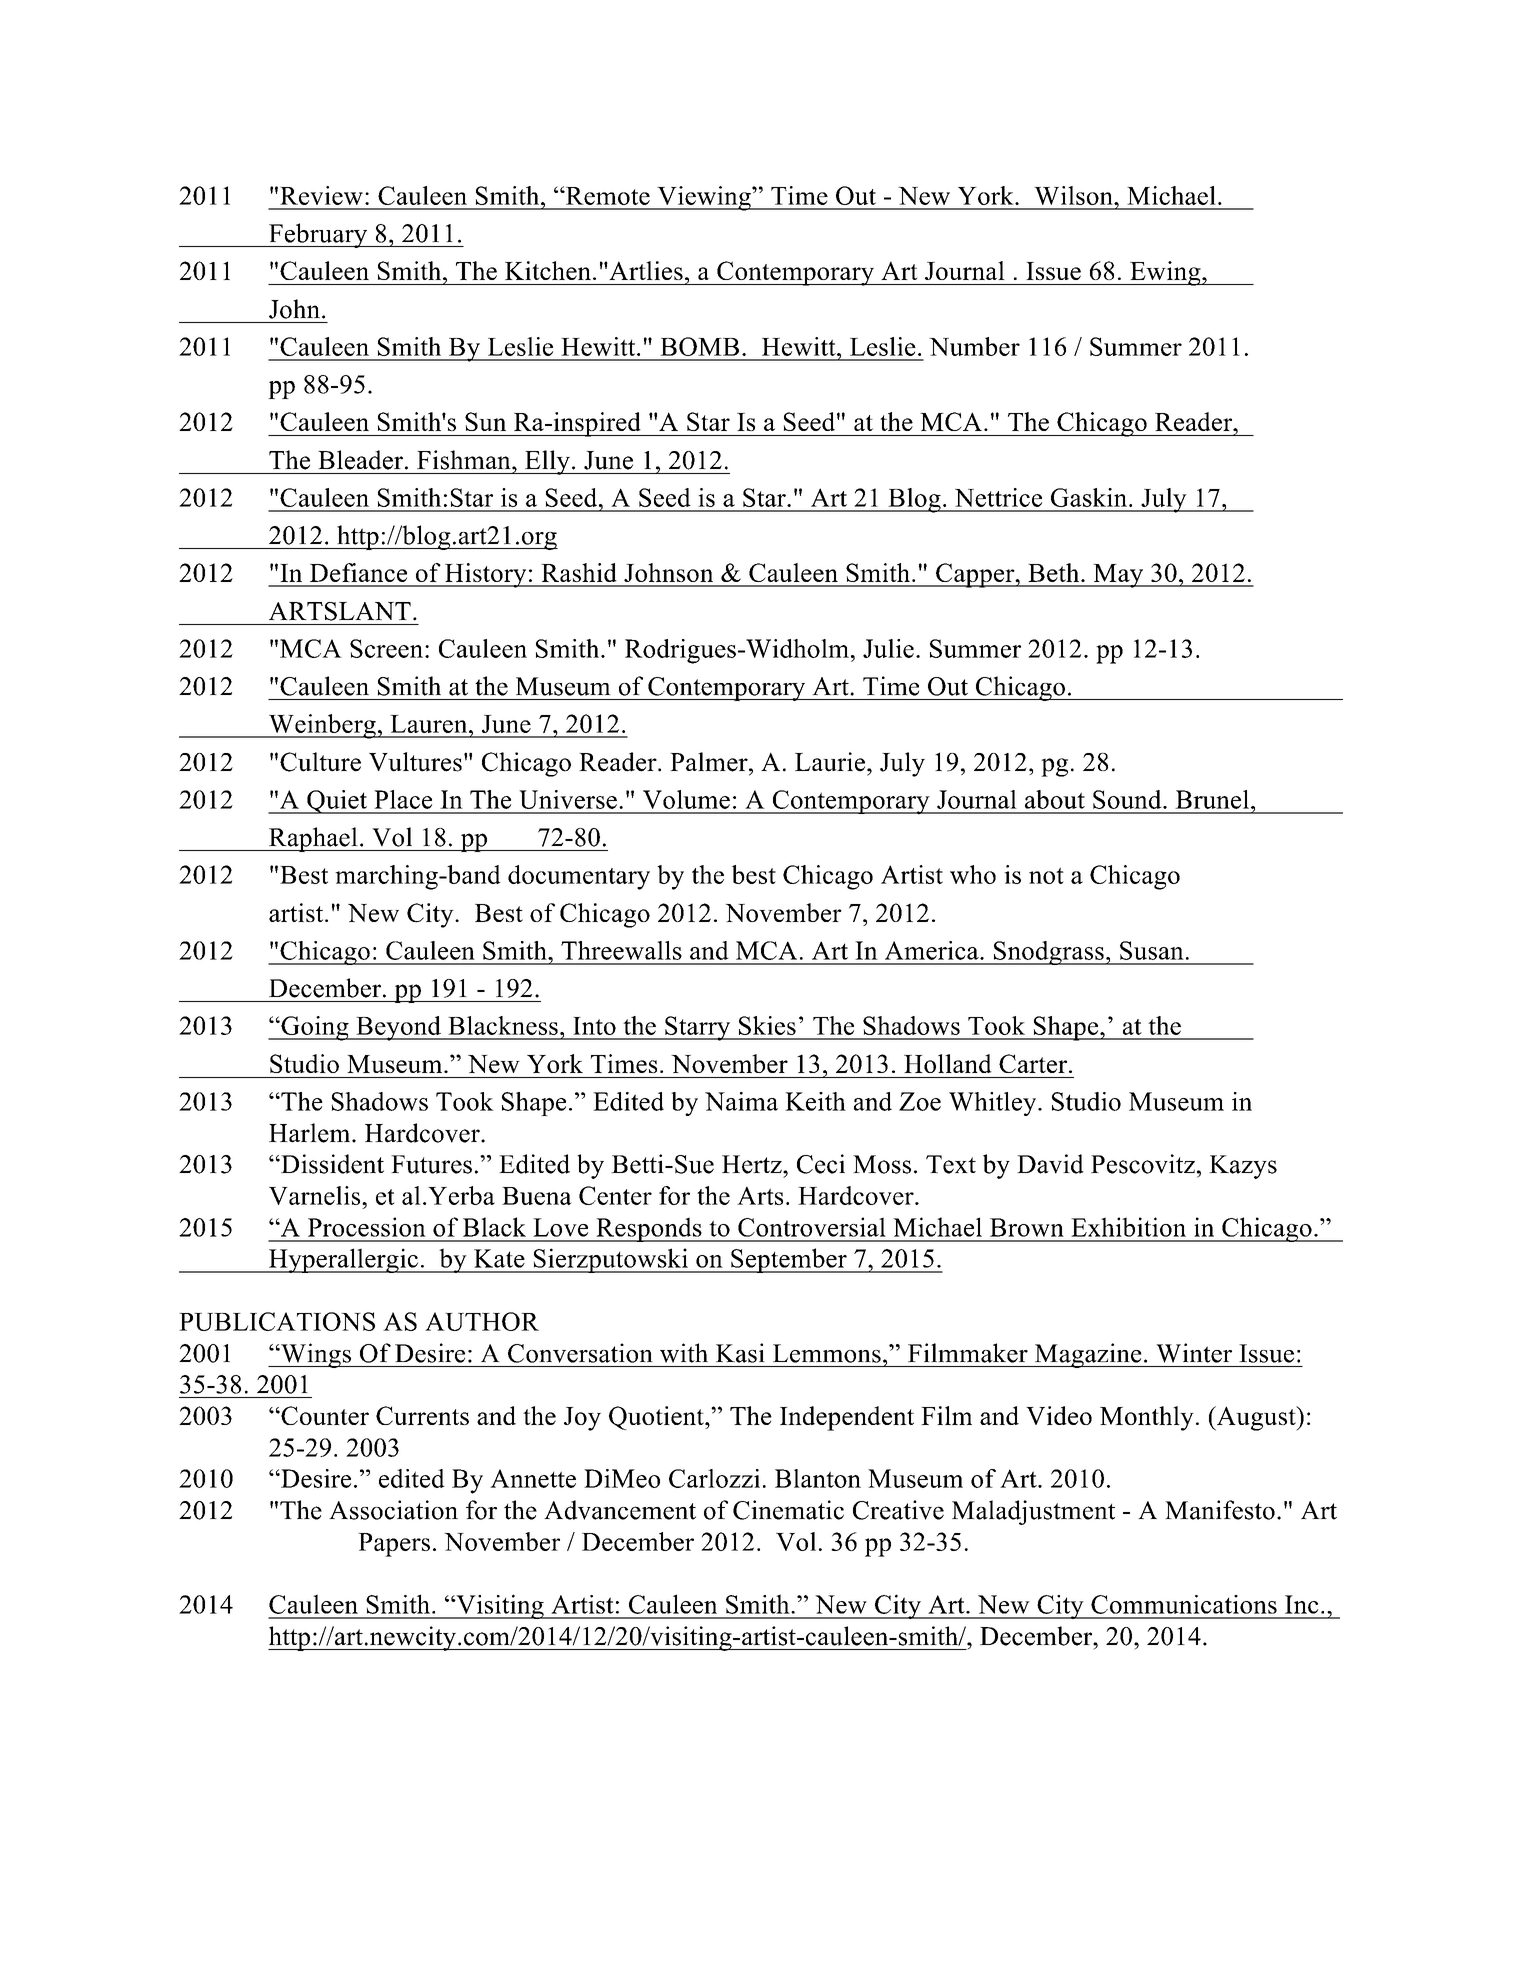 The width and height of the page is (1522, 1969). I want to click on Julie, so click(888, 648).
